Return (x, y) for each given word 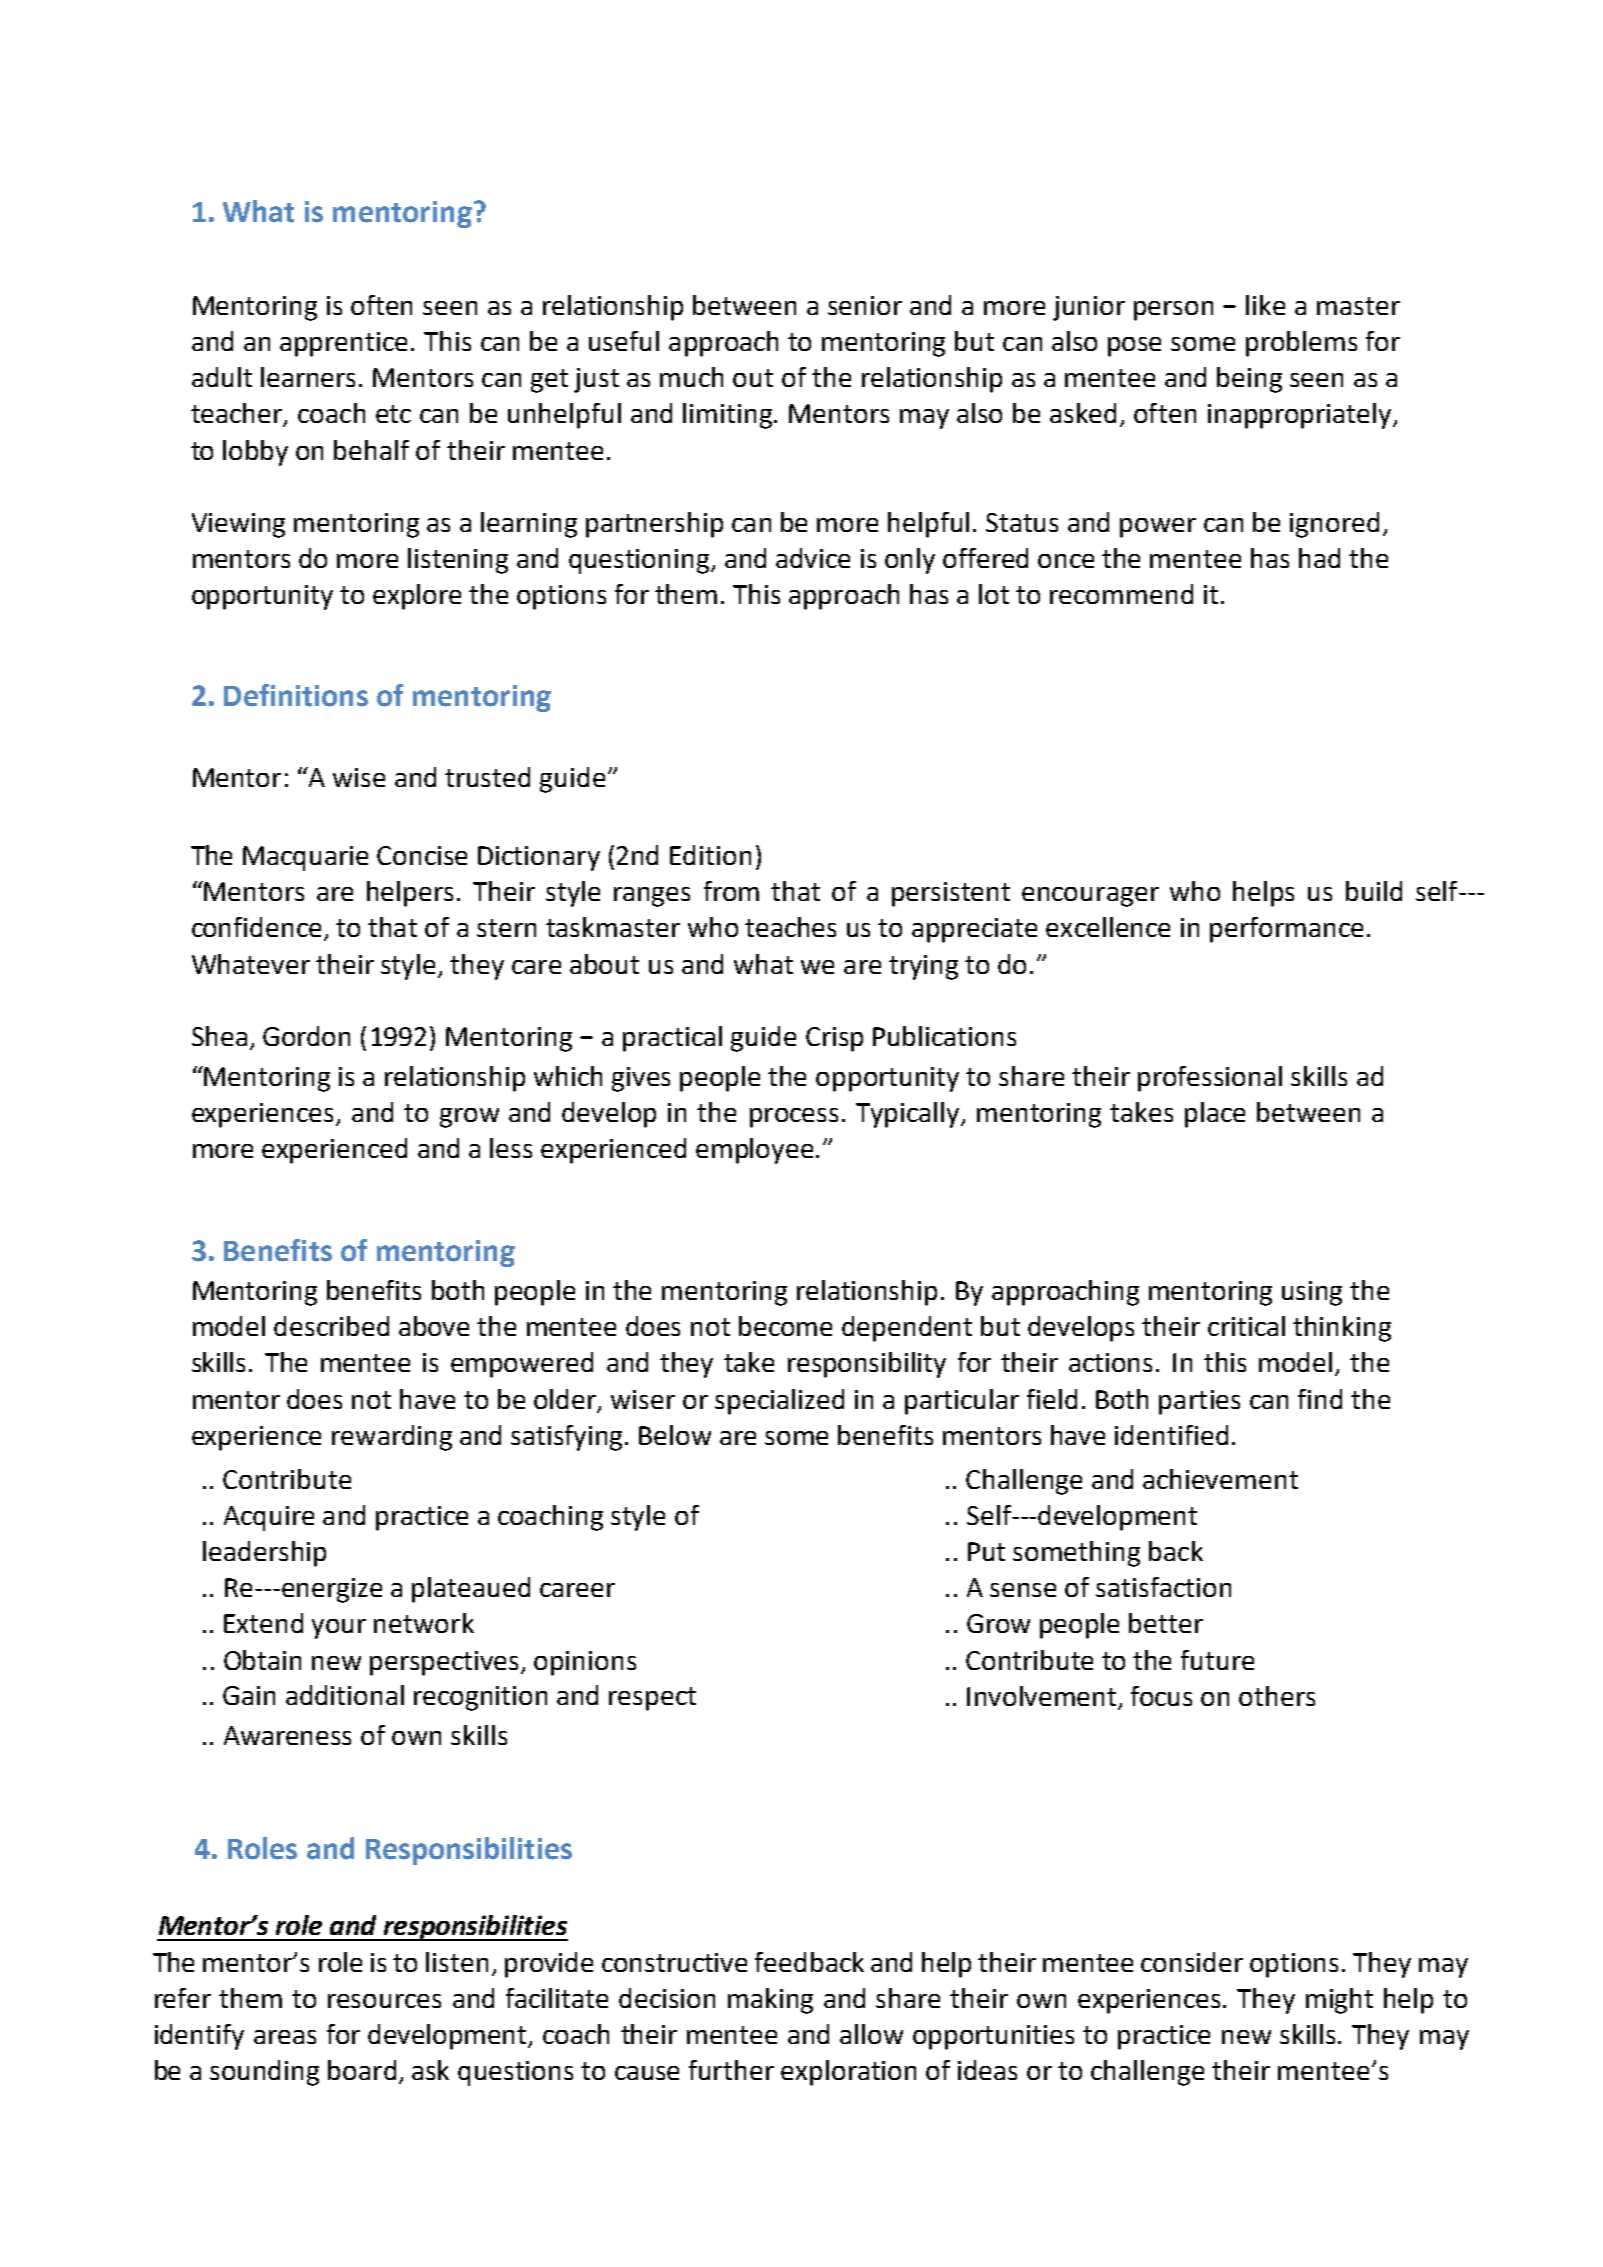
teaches (790, 927)
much (691, 377)
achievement (1220, 1479)
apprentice (343, 344)
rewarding (392, 1438)
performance (1286, 930)
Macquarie (305, 858)
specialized (779, 1402)
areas (285, 2037)
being (1249, 380)
